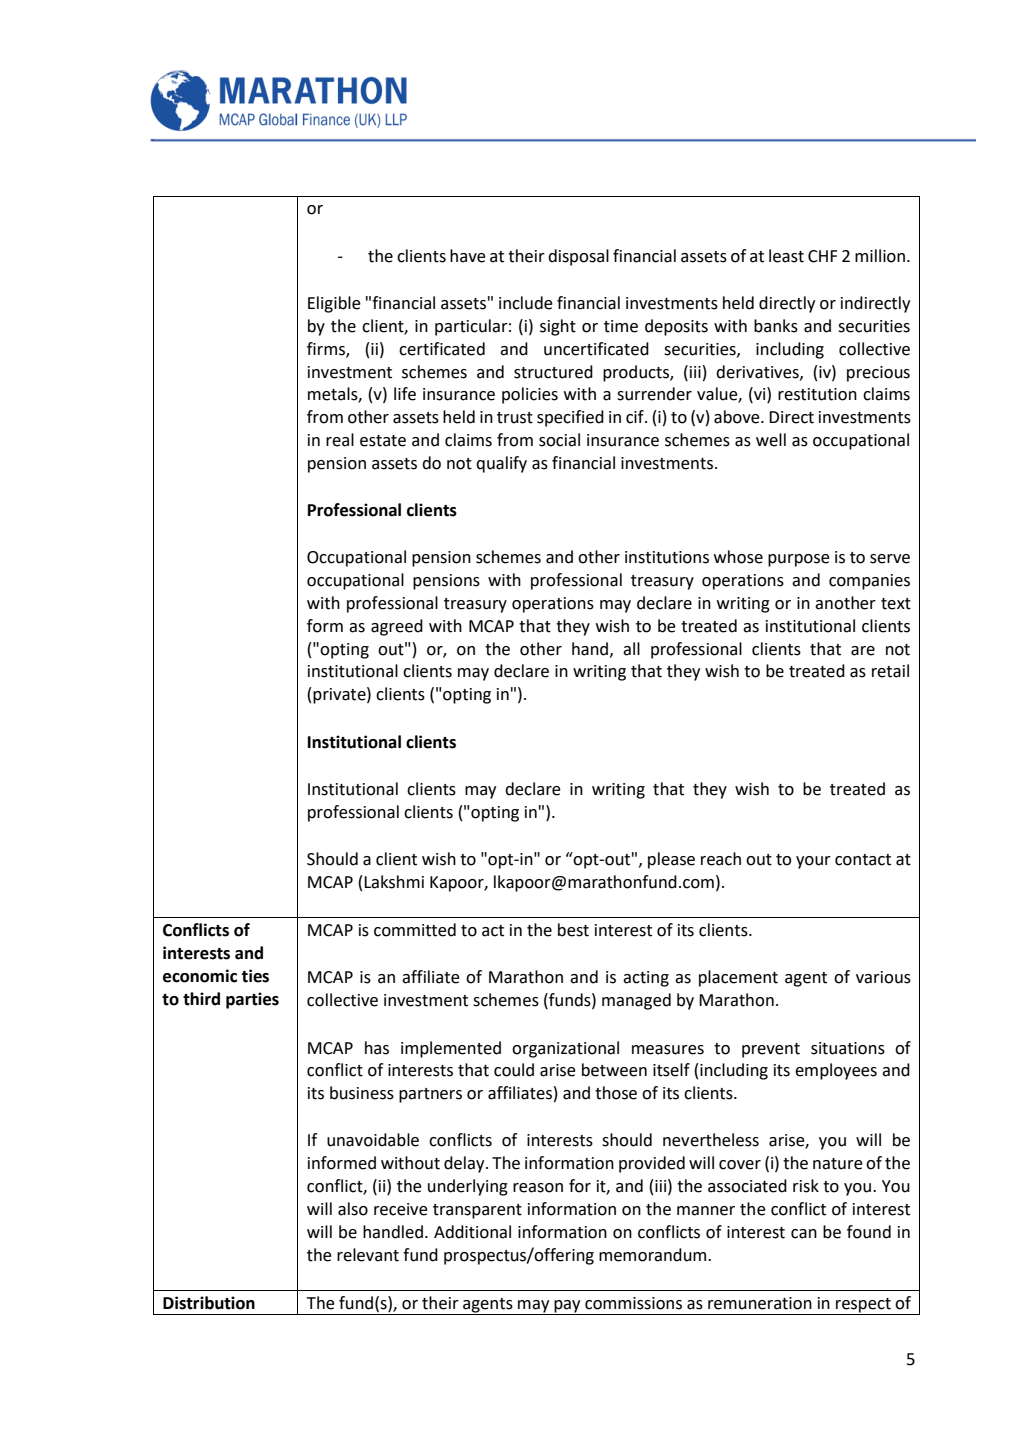 This screenshot has height=1431, width=1012. I want to click on Eligible, so click(334, 304).
